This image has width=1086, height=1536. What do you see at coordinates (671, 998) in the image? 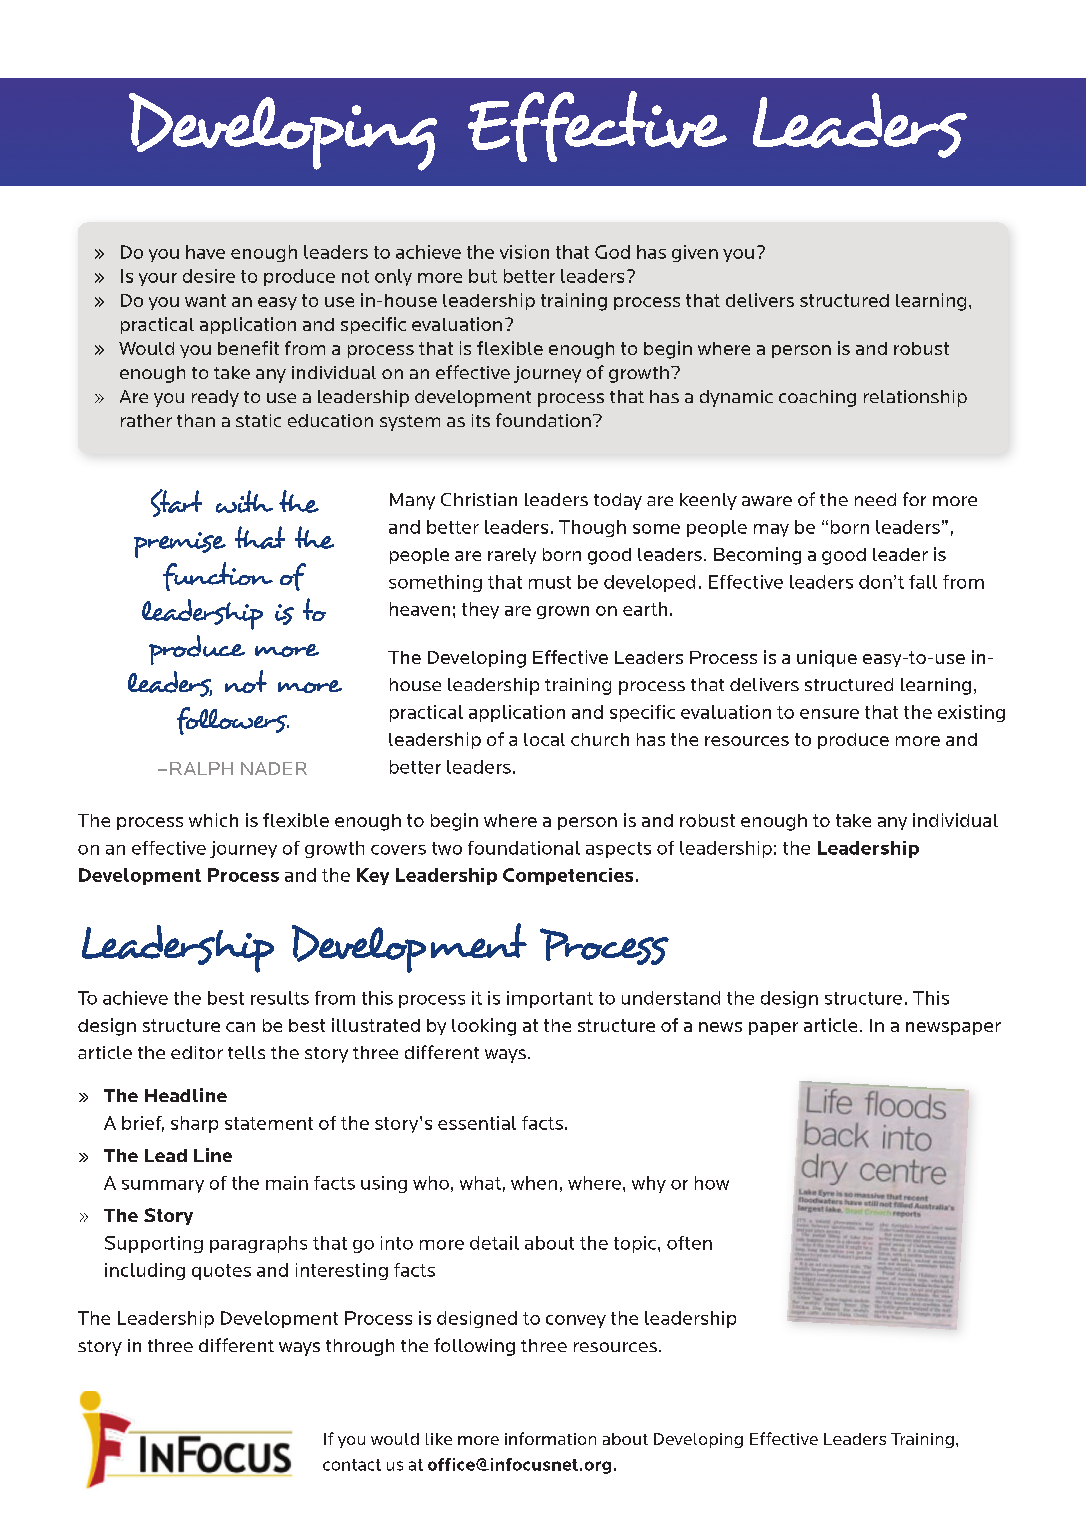
I see `understand` at bounding box center [671, 998].
